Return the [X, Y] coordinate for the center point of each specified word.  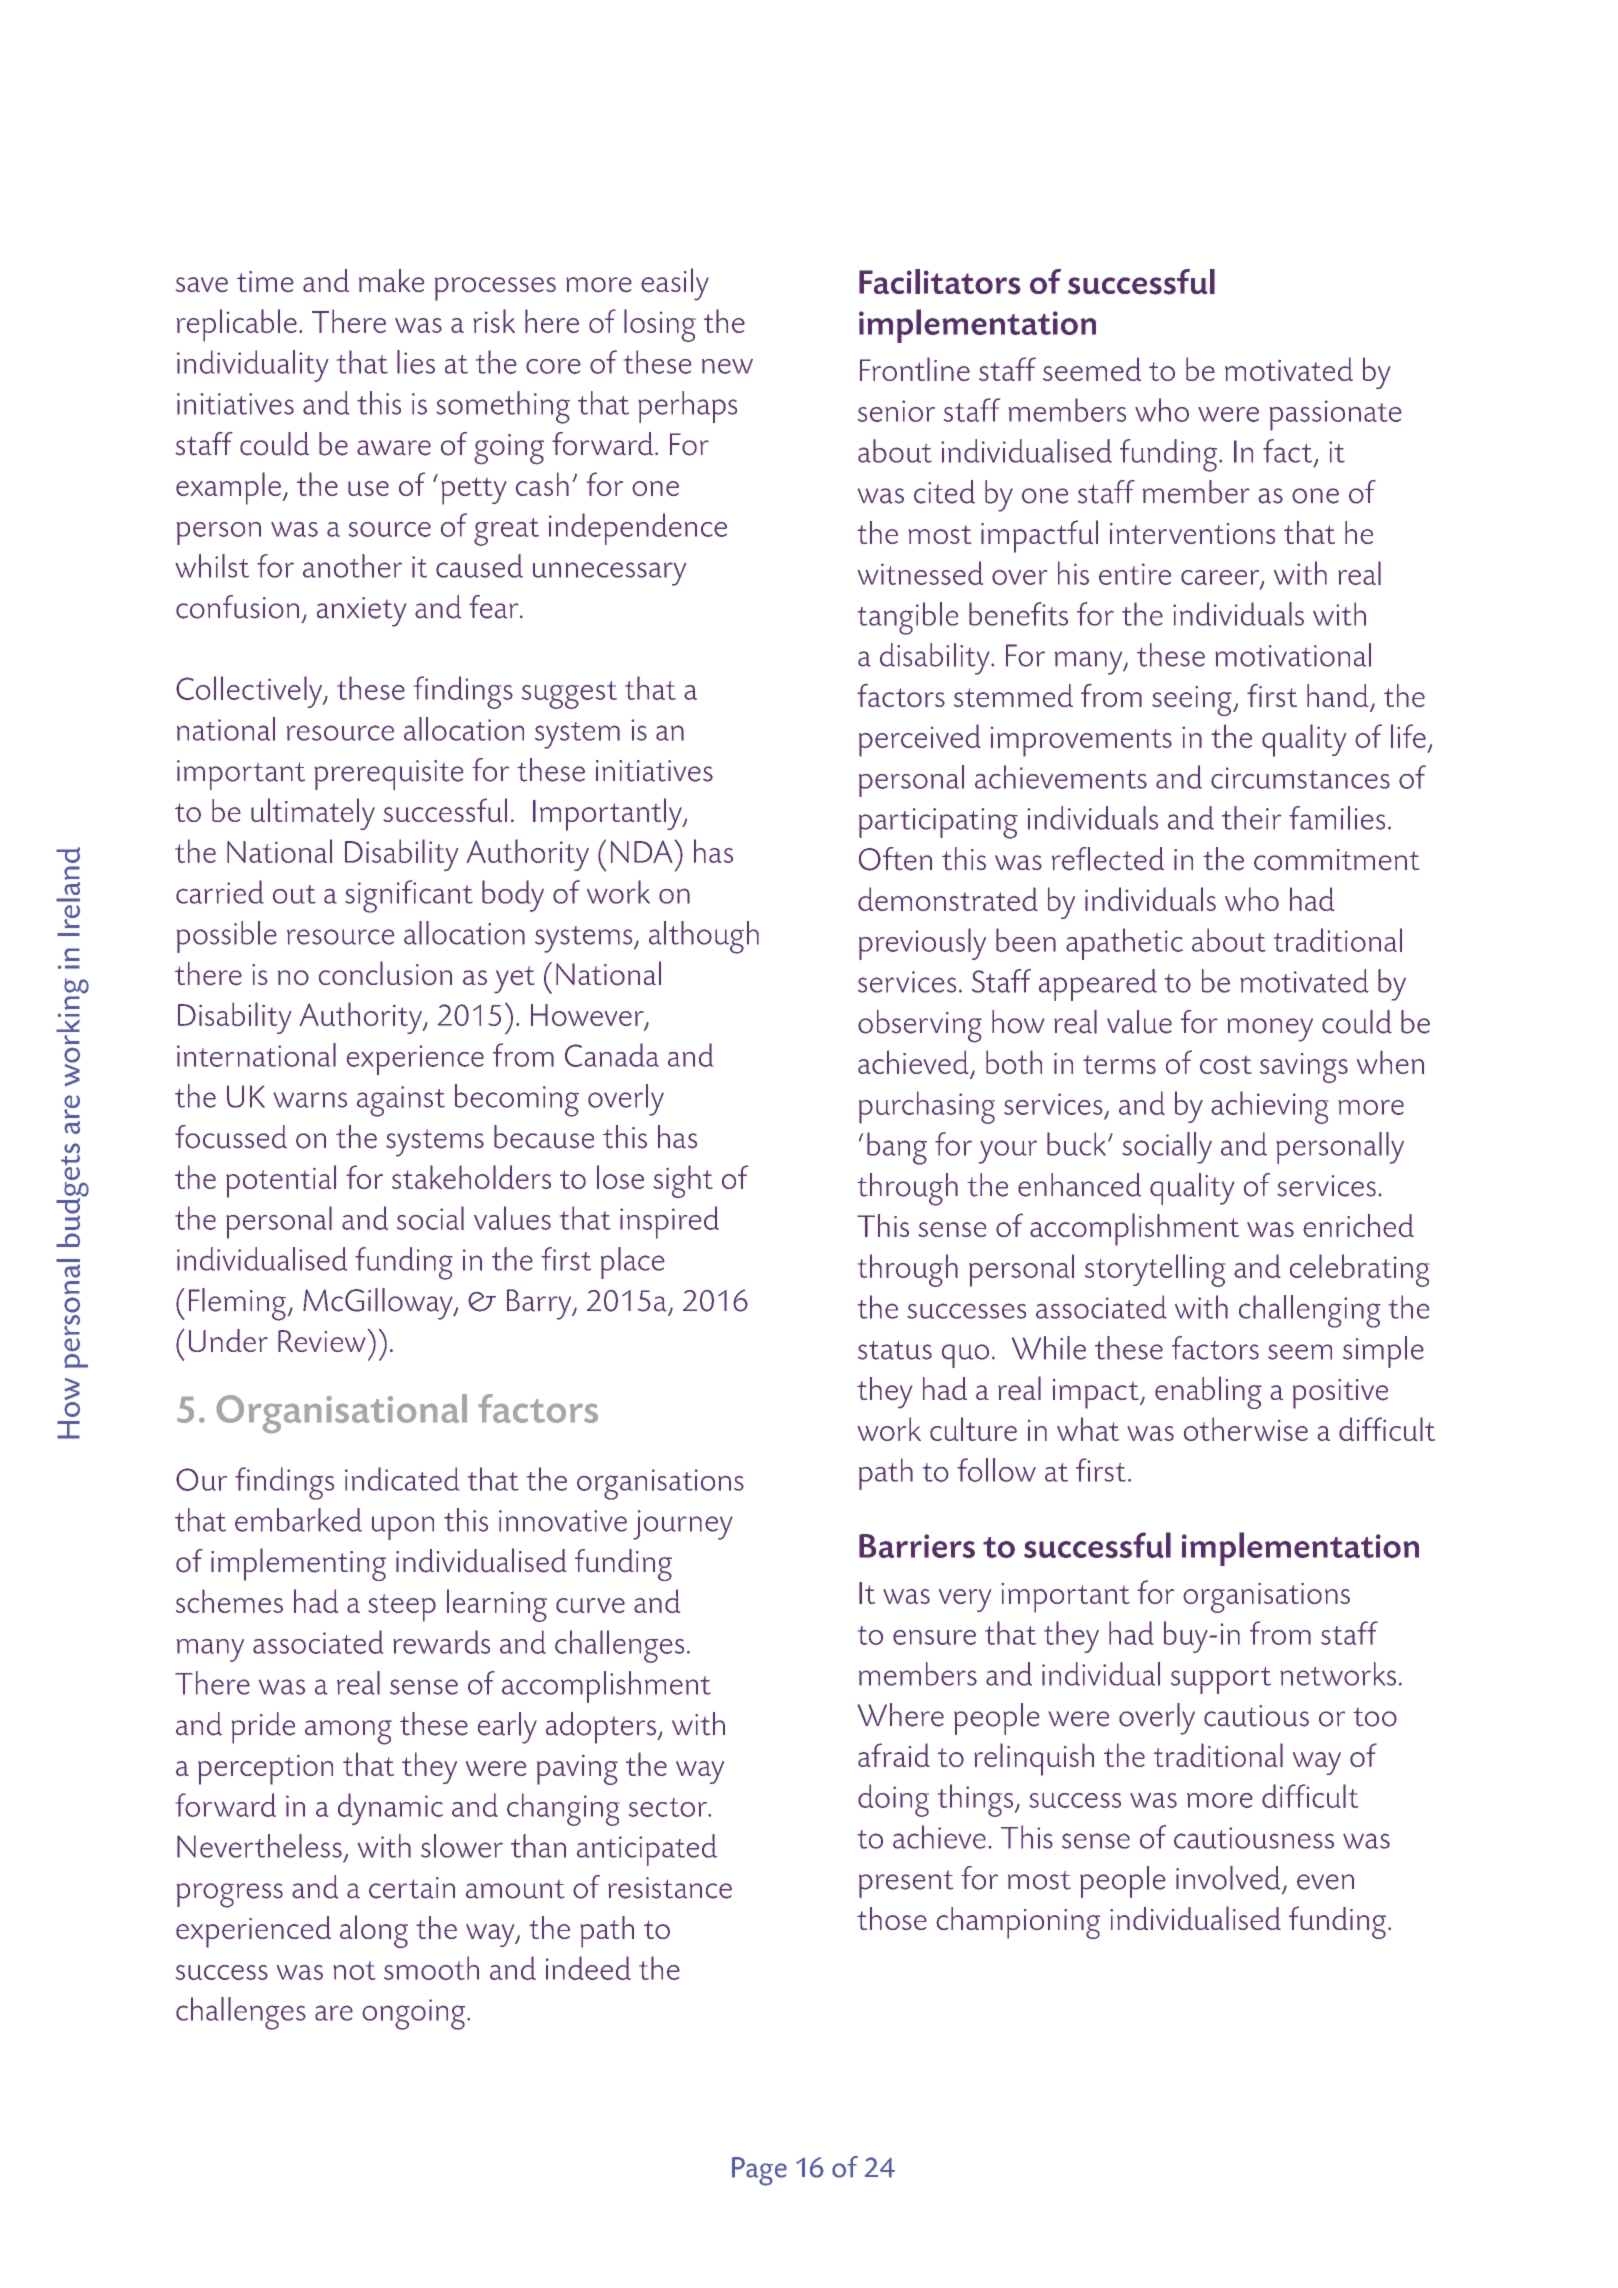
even [1325, 1882]
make [391, 280]
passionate [1336, 415]
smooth [431, 1968]
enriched [1358, 1225]
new [727, 366]
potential [281, 1181]
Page [759, 2171]
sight [683, 1181]
